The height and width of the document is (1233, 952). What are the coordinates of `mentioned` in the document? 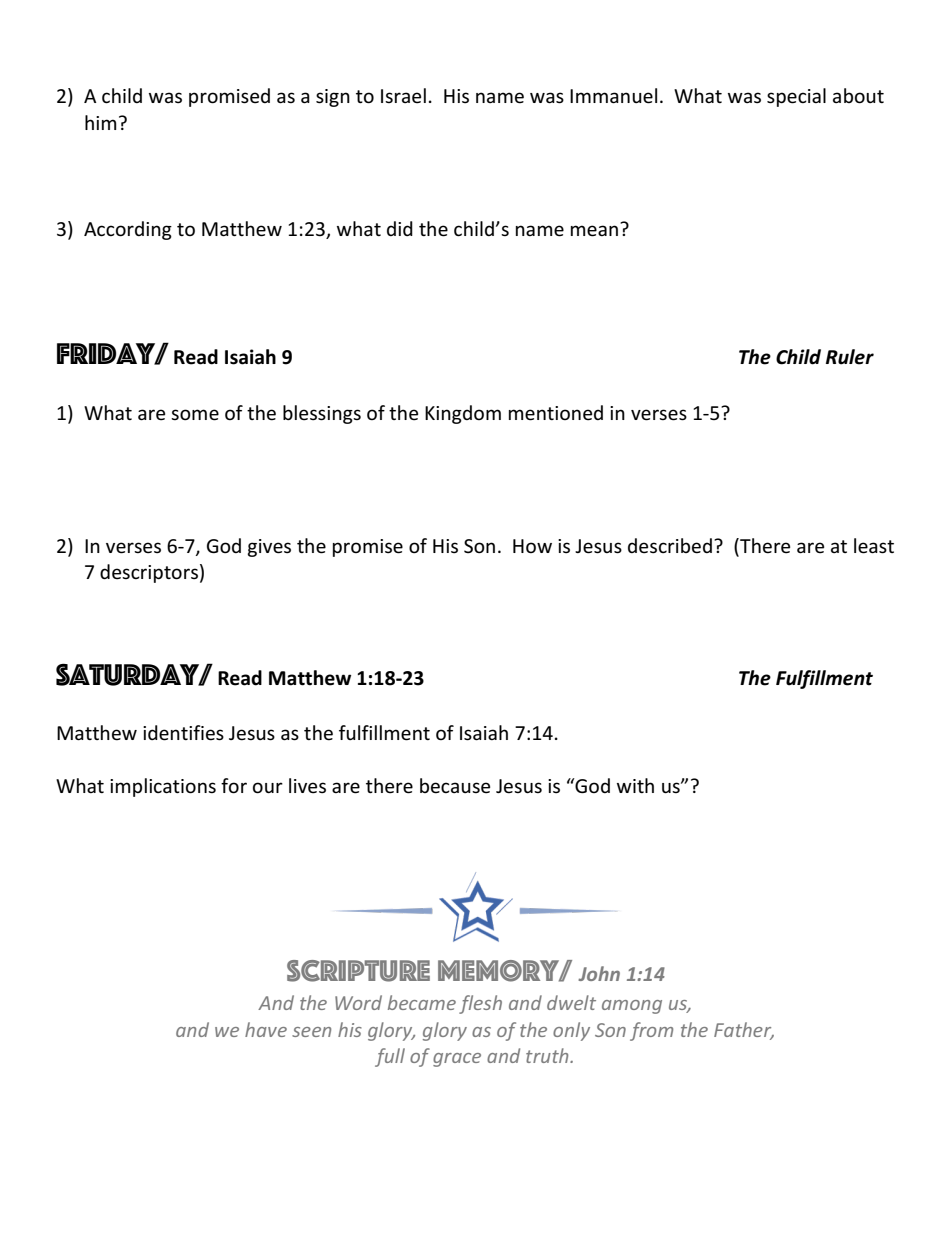 It's located at (556, 413).
